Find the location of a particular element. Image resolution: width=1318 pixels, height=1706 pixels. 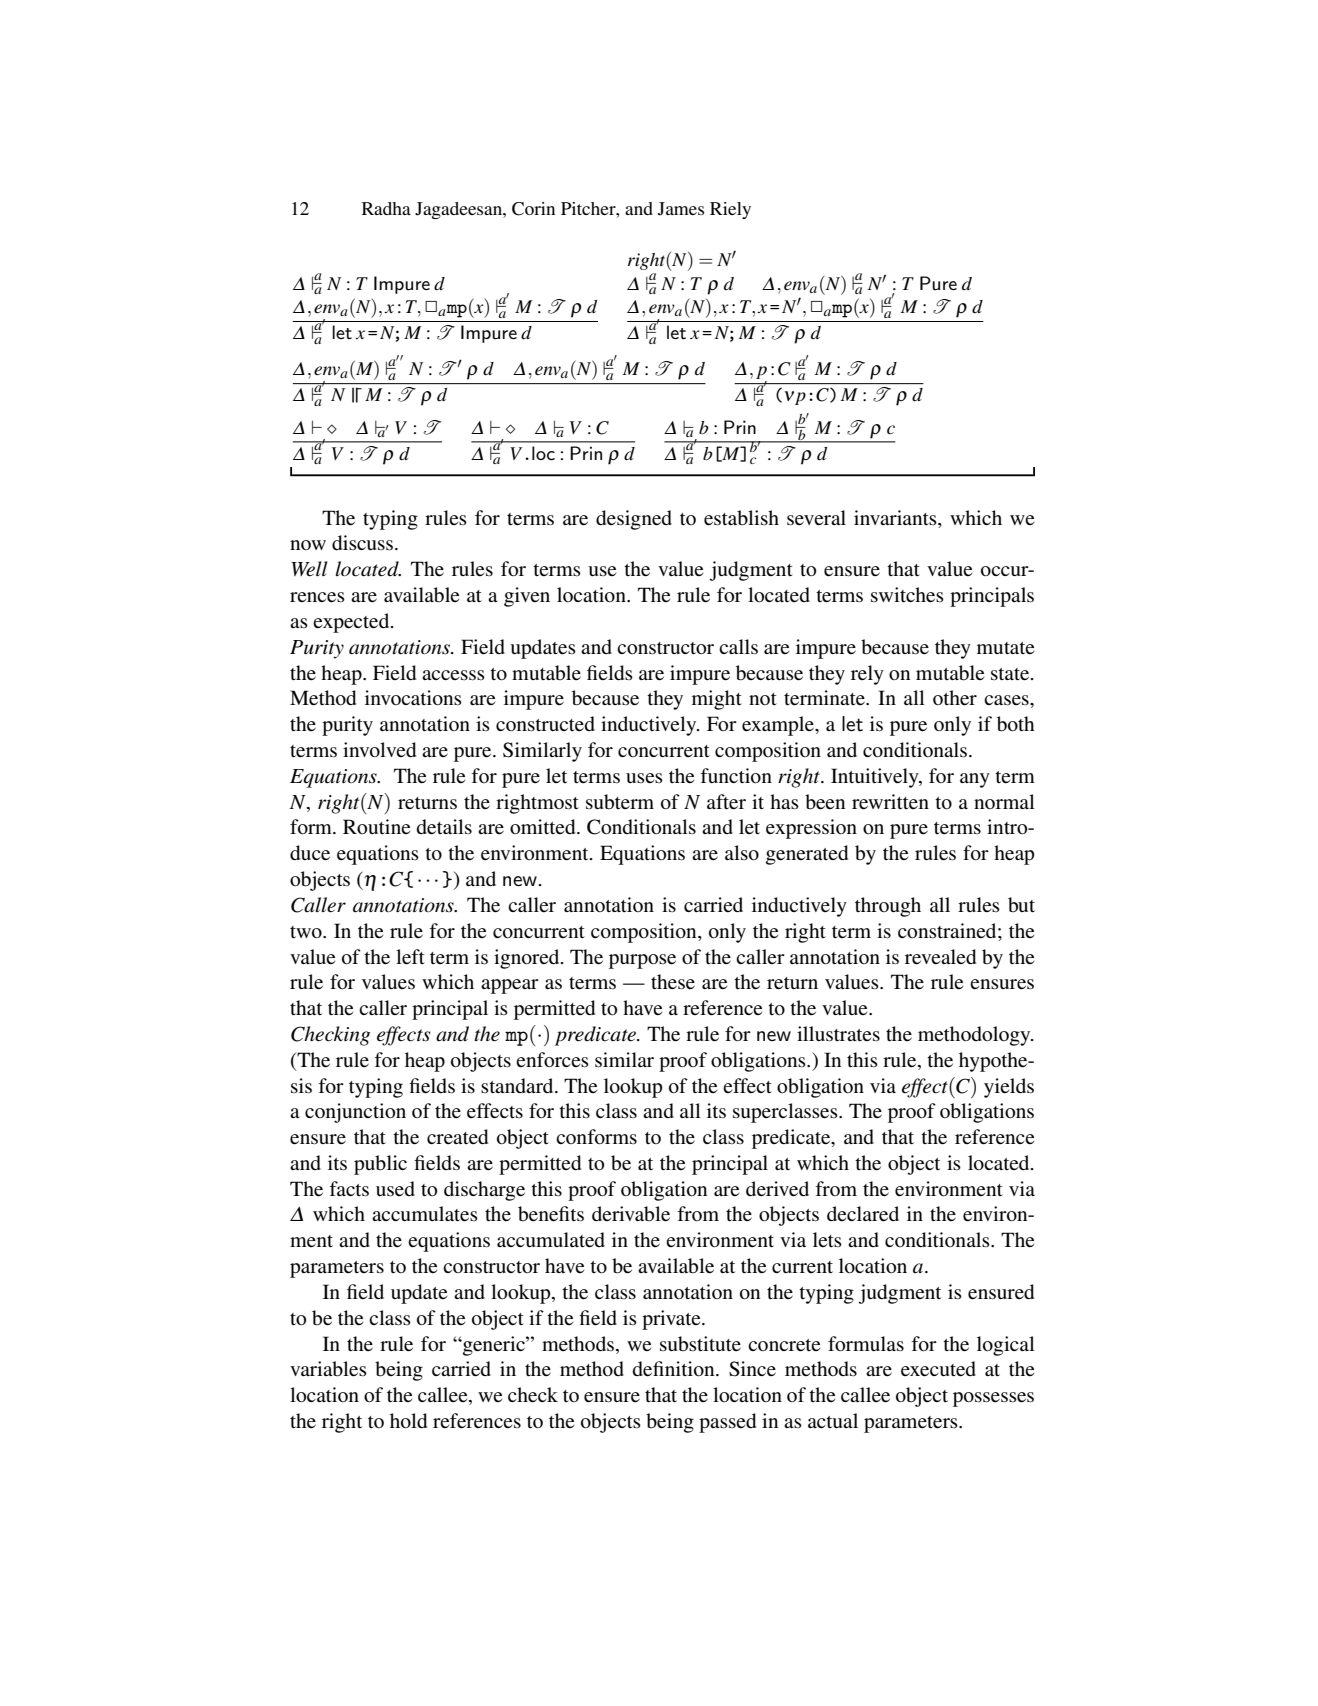

calls is located at coordinates (738, 647).
